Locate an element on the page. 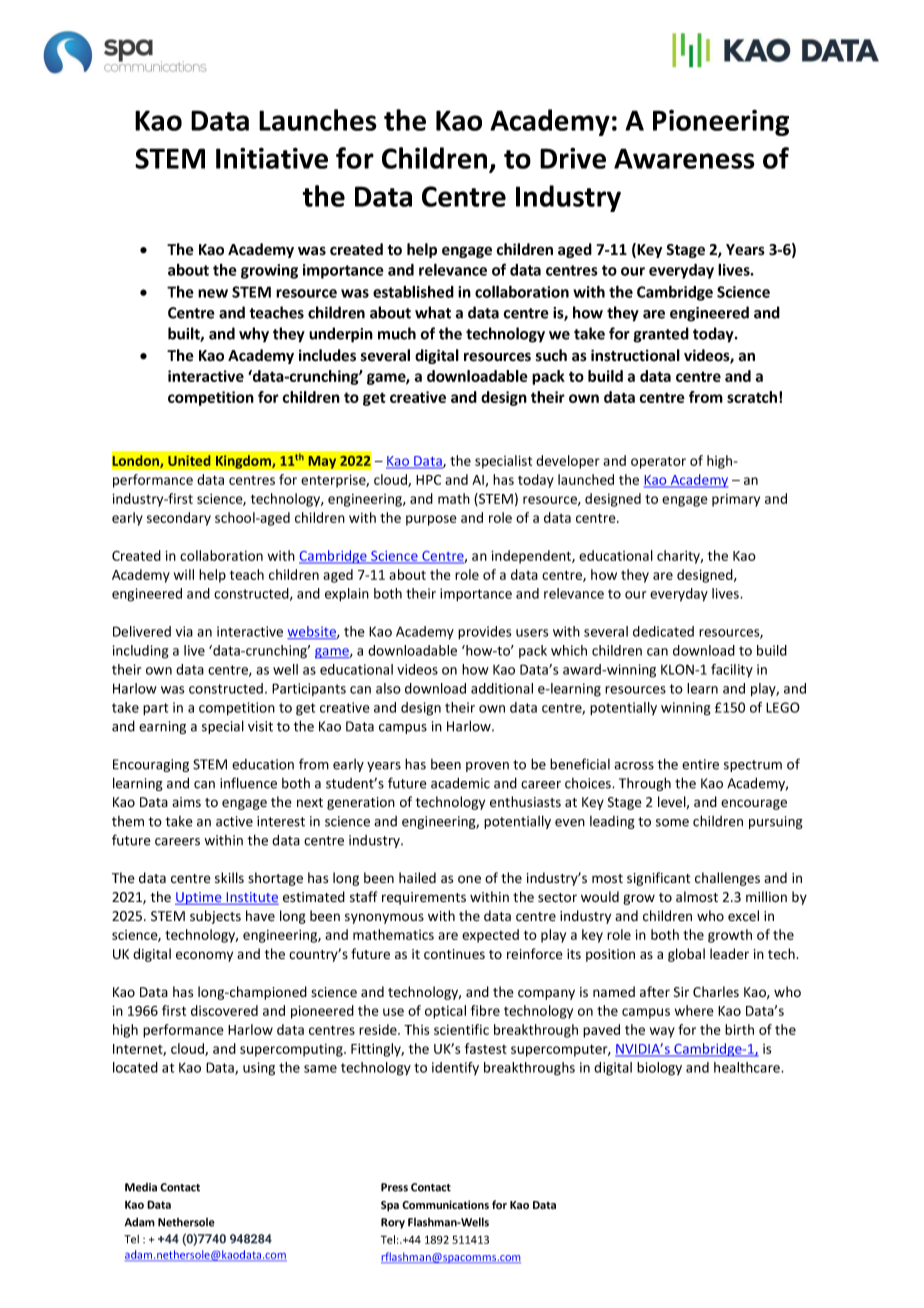  additional is located at coordinates (502, 688).
